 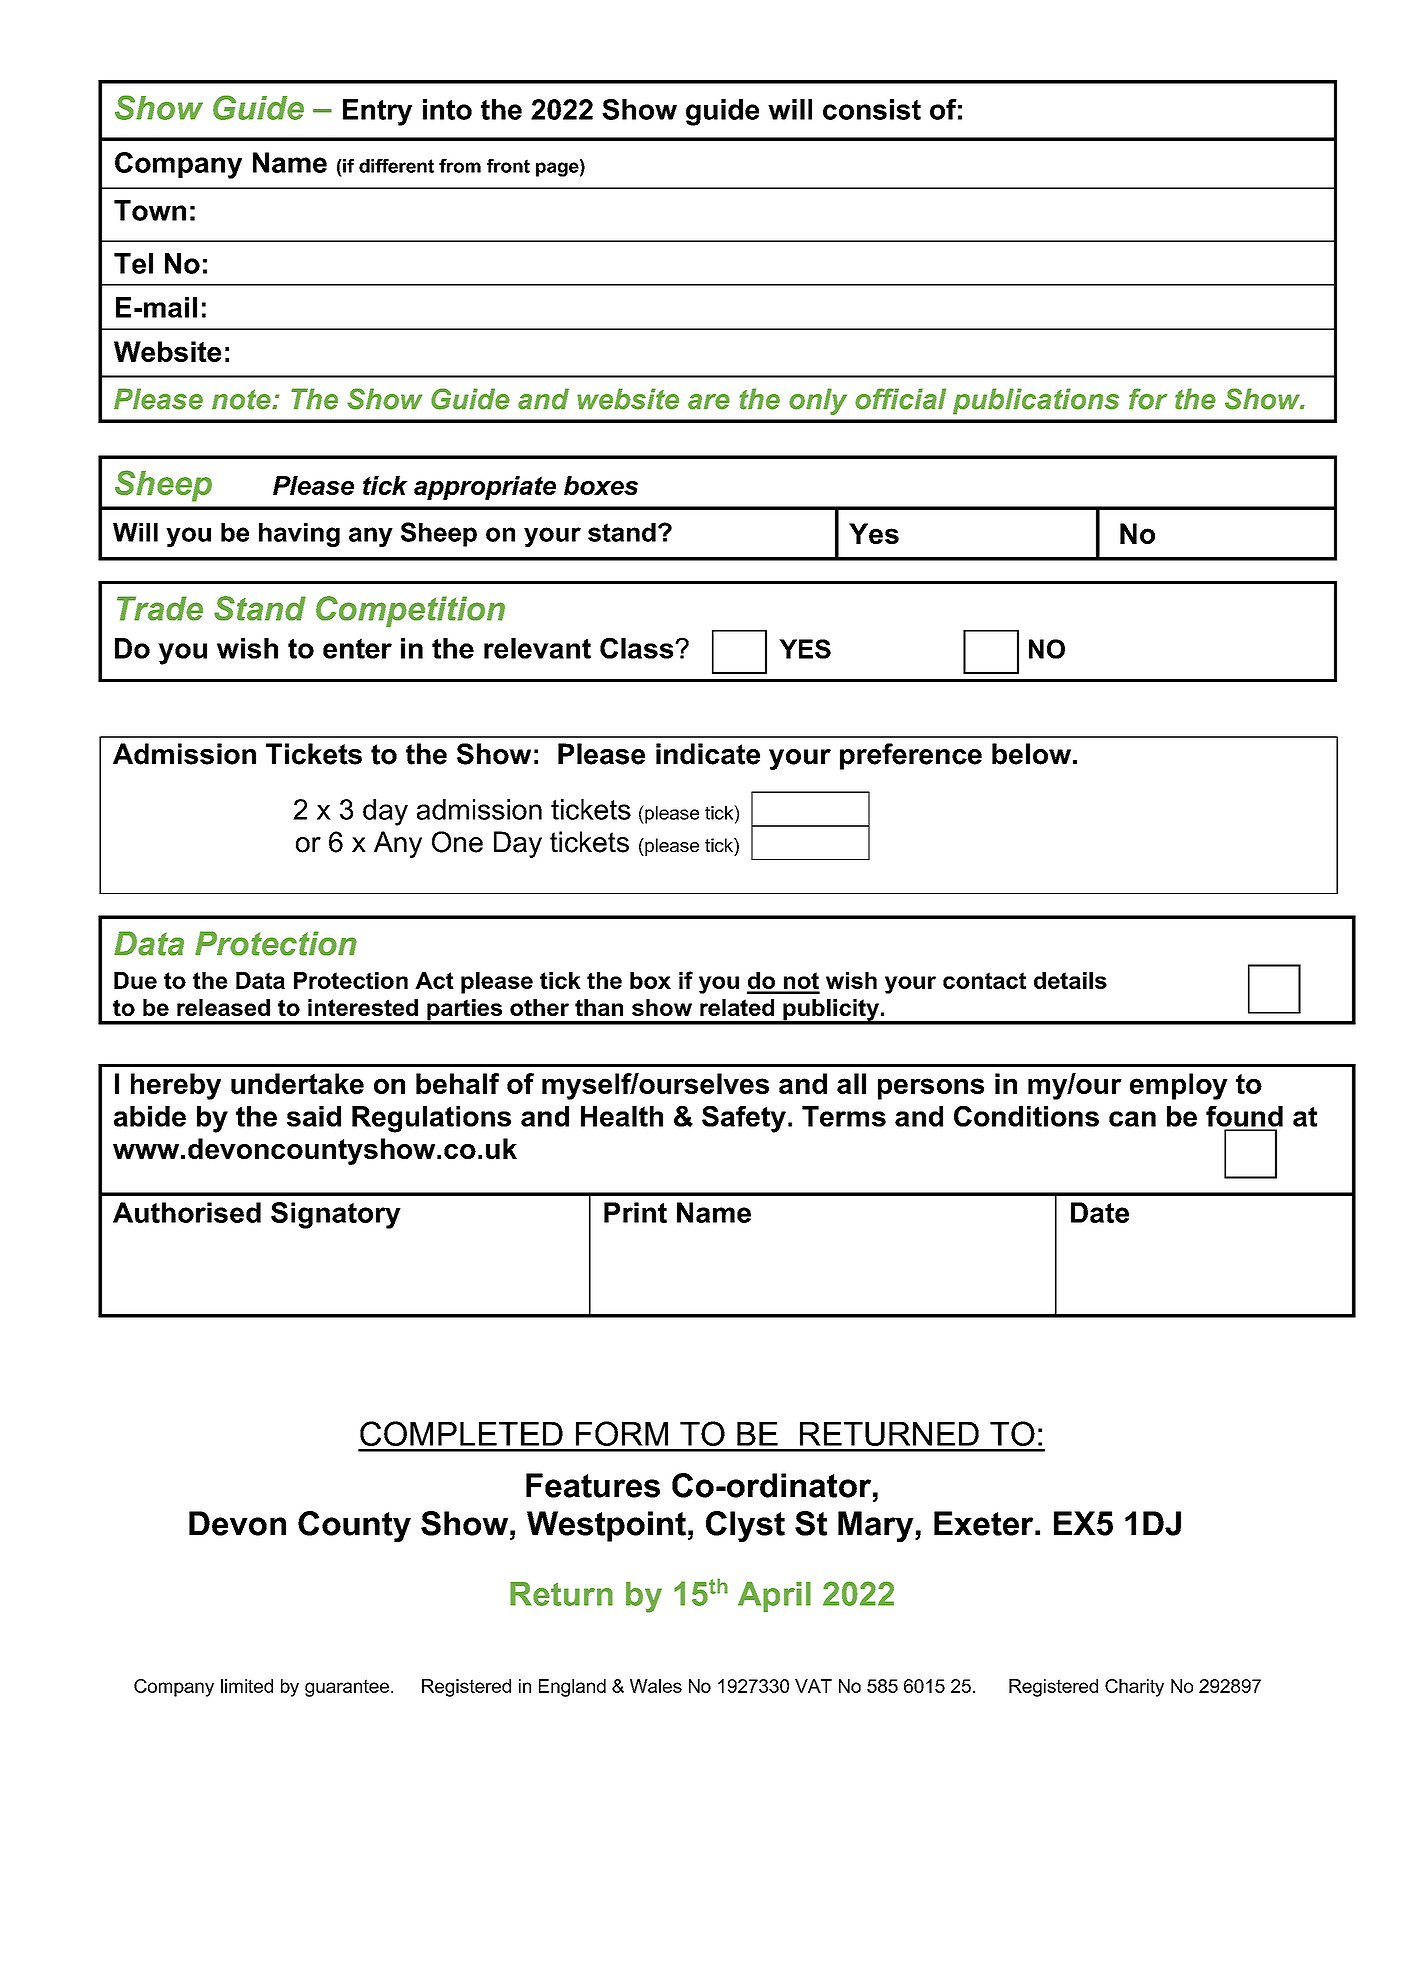 What do you see at coordinates (508, 166) in the screenshot?
I see `front` at bounding box center [508, 166].
